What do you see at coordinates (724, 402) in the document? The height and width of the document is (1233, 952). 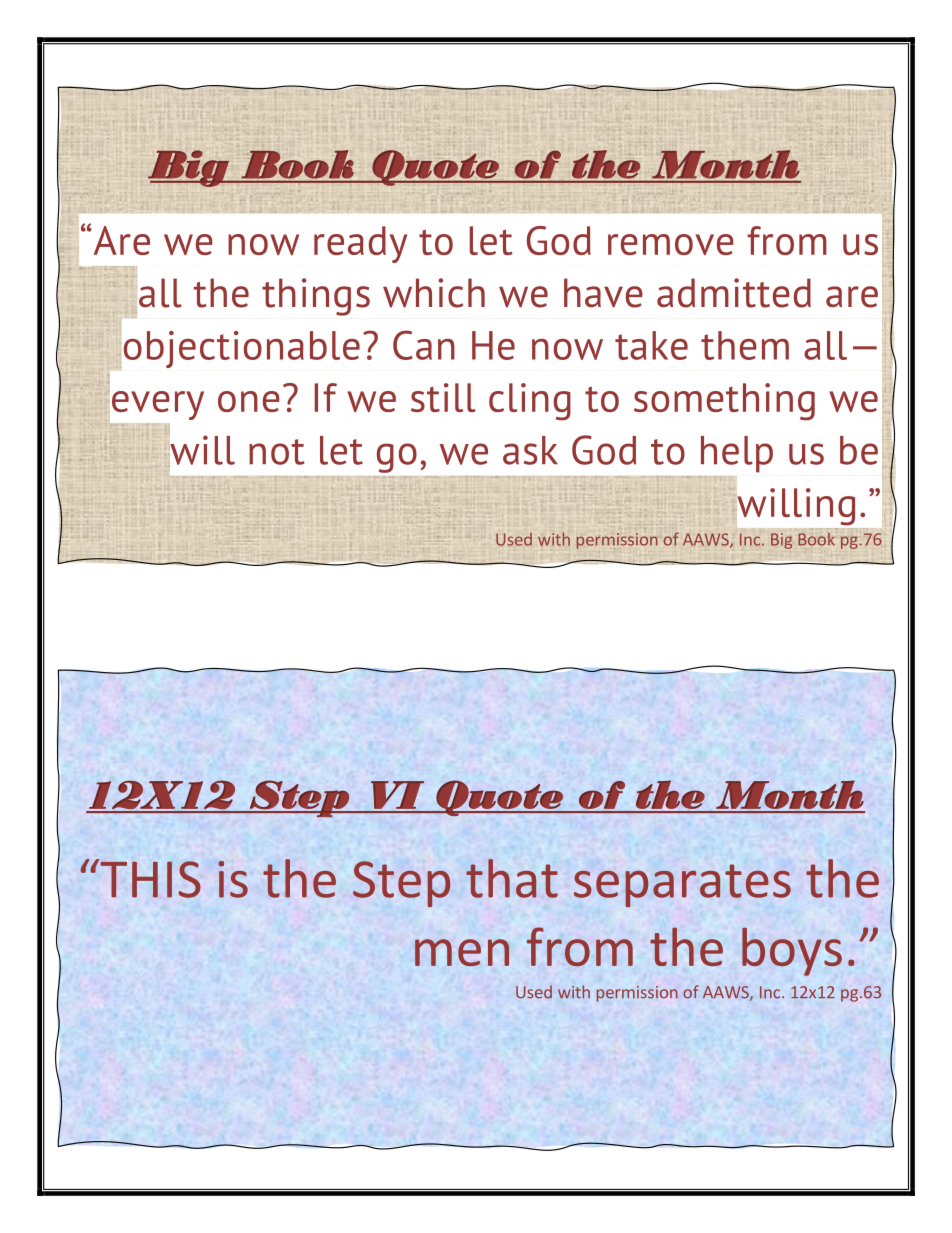 I see `something` at bounding box center [724, 402].
